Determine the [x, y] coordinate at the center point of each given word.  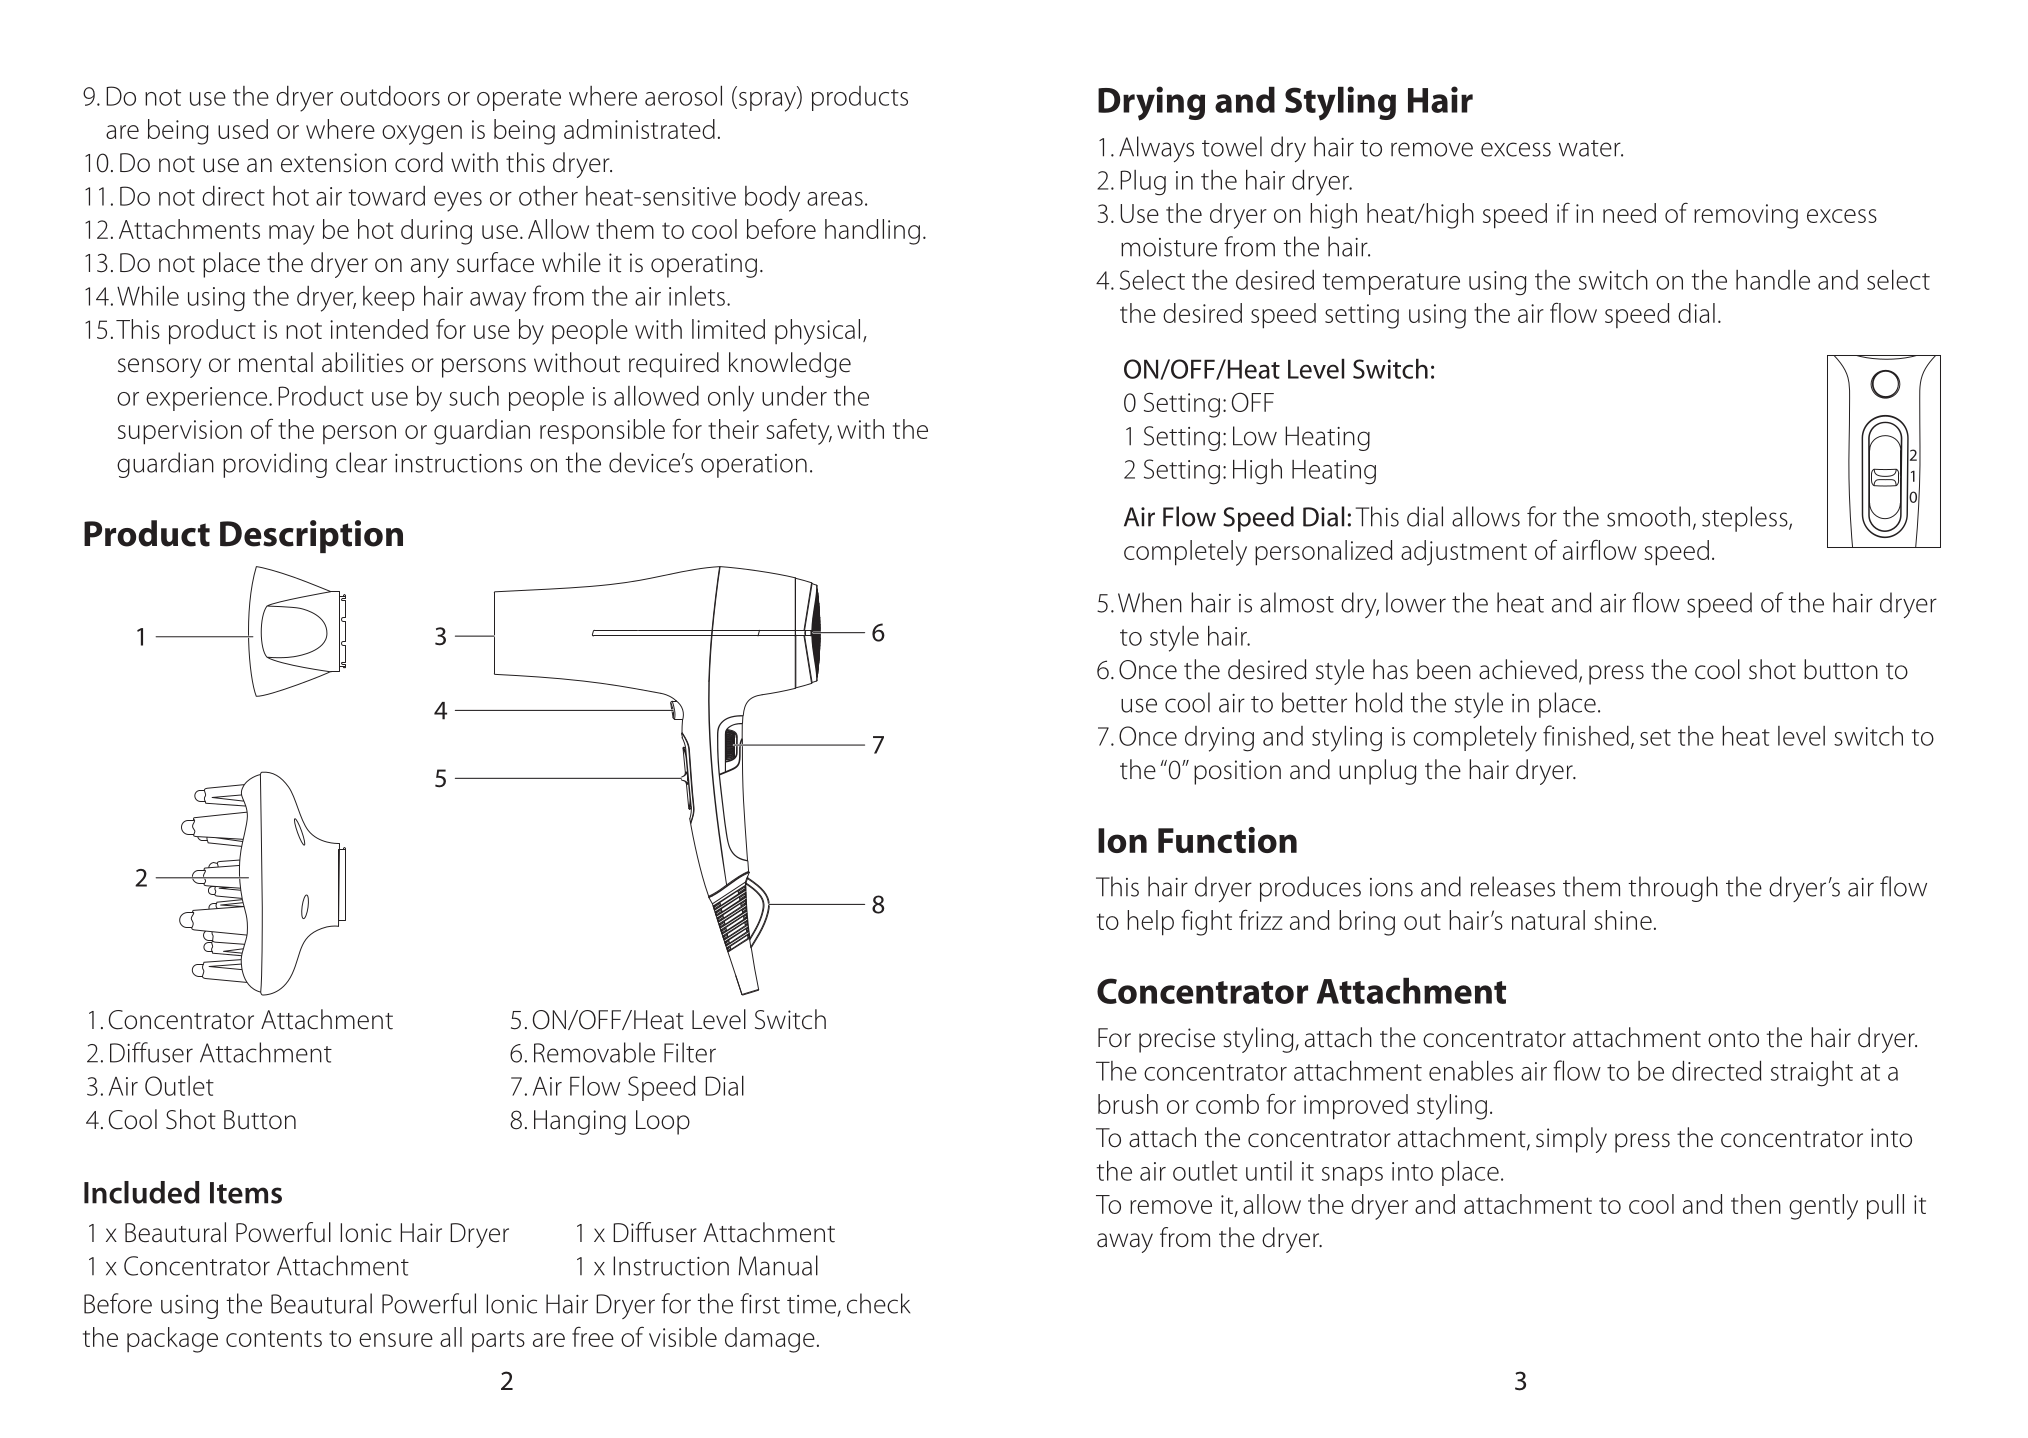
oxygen [422, 135]
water [1591, 148]
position [1237, 772]
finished [1586, 735]
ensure [396, 1340]
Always [1156, 149]
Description [311, 536]
